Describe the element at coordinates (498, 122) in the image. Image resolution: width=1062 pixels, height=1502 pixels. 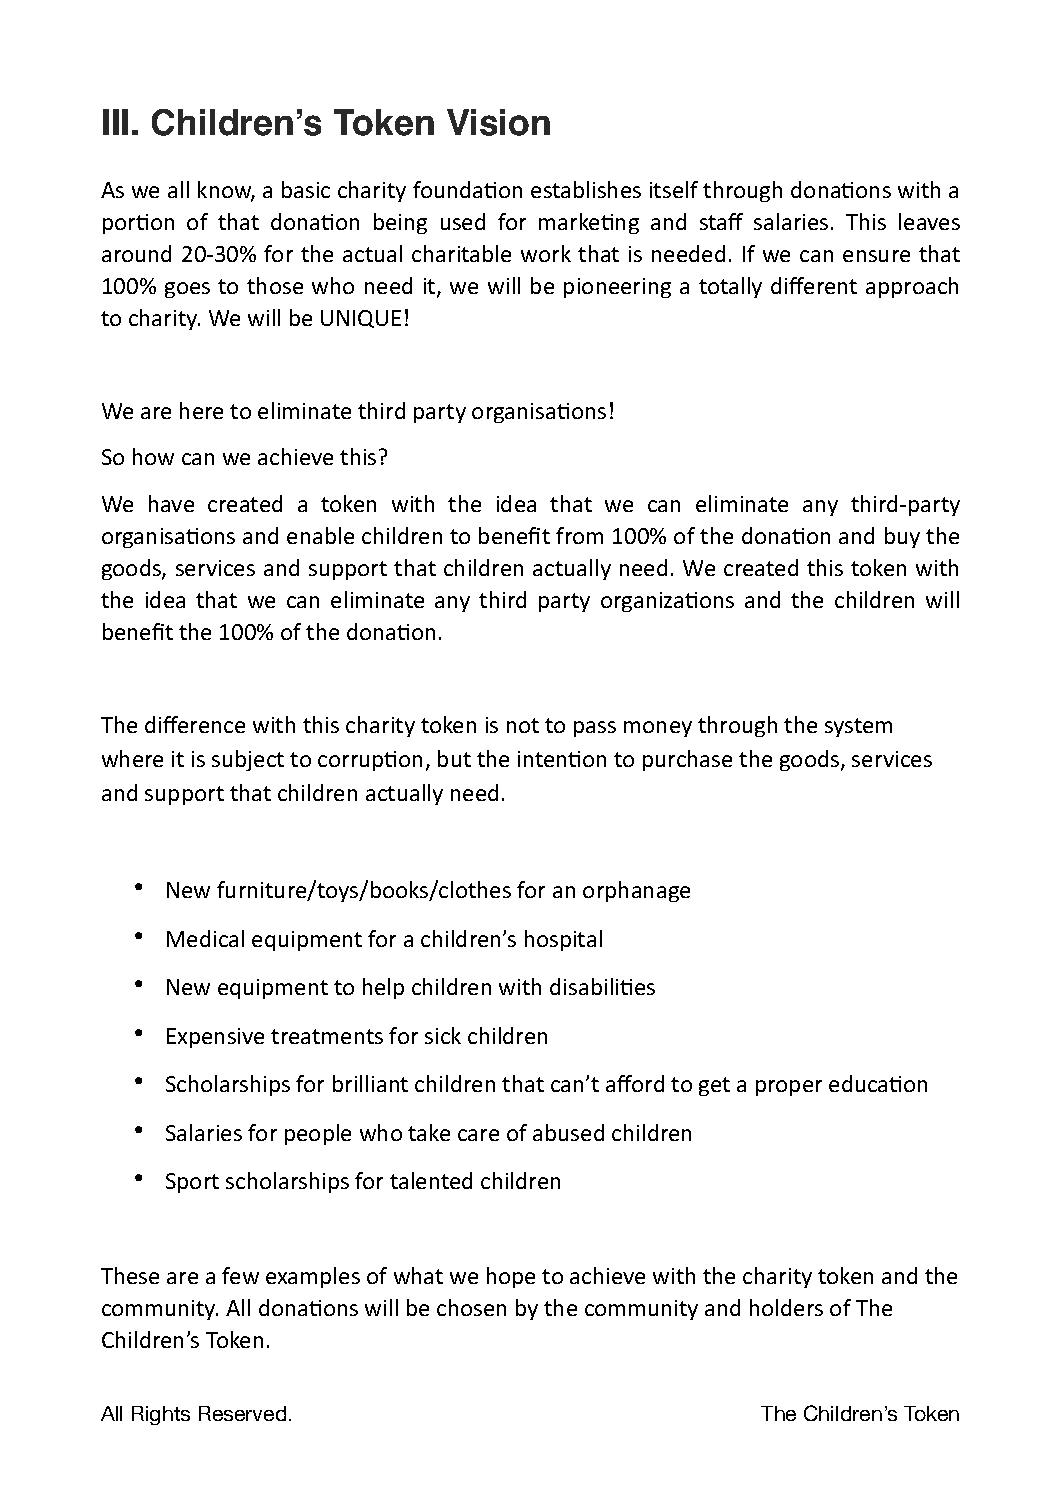
I see `Vision` at that location.
